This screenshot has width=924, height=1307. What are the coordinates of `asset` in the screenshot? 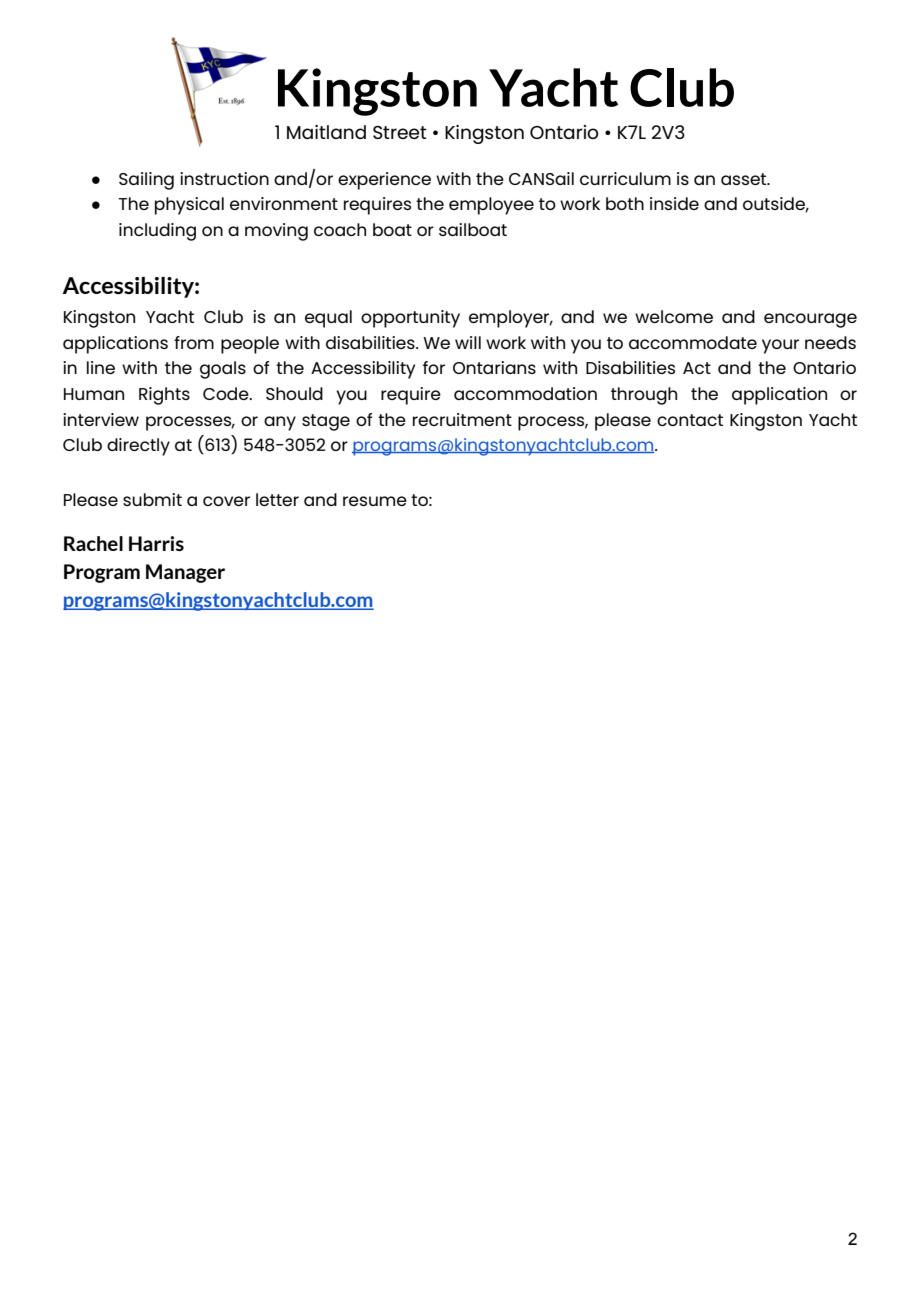 It's located at (745, 179).
